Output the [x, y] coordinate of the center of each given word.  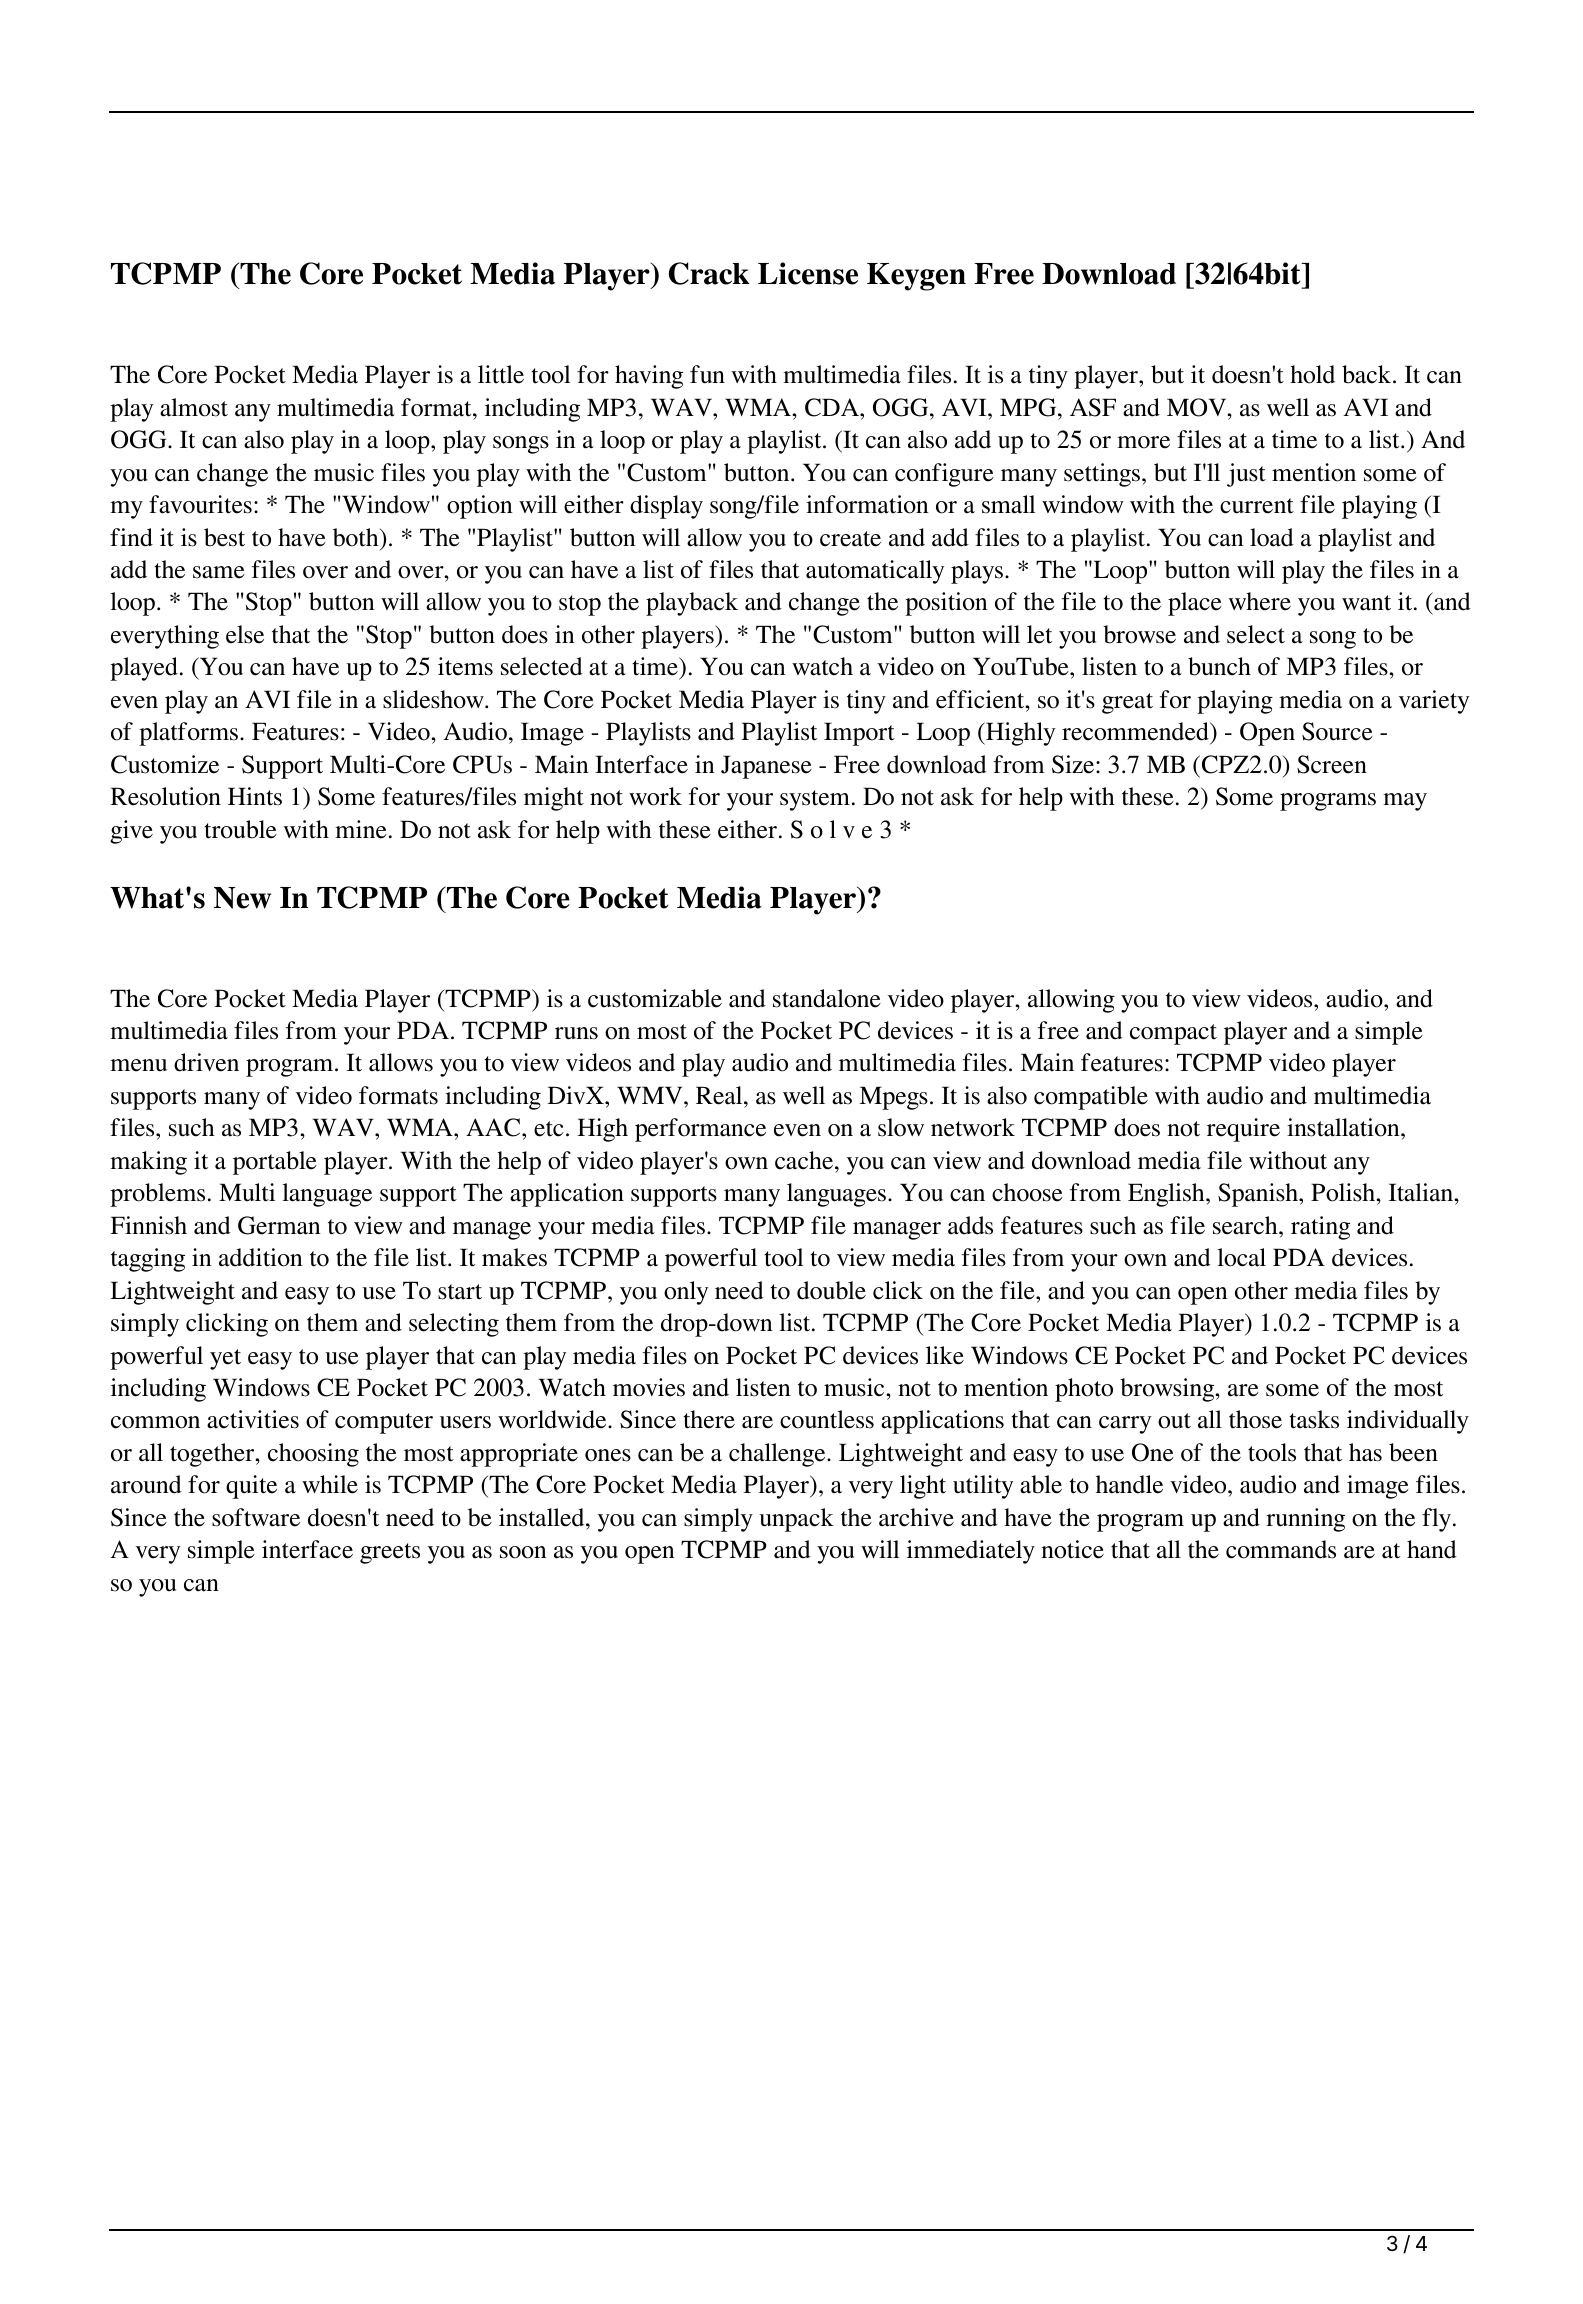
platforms [188, 734]
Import [859, 734]
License [808, 273]
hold [1312, 374]
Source [1337, 731]
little [501, 374]
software [256, 1517]
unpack [796, 1520]
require [1243, 1130]
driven [206, 1062]
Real [720, 1095]
